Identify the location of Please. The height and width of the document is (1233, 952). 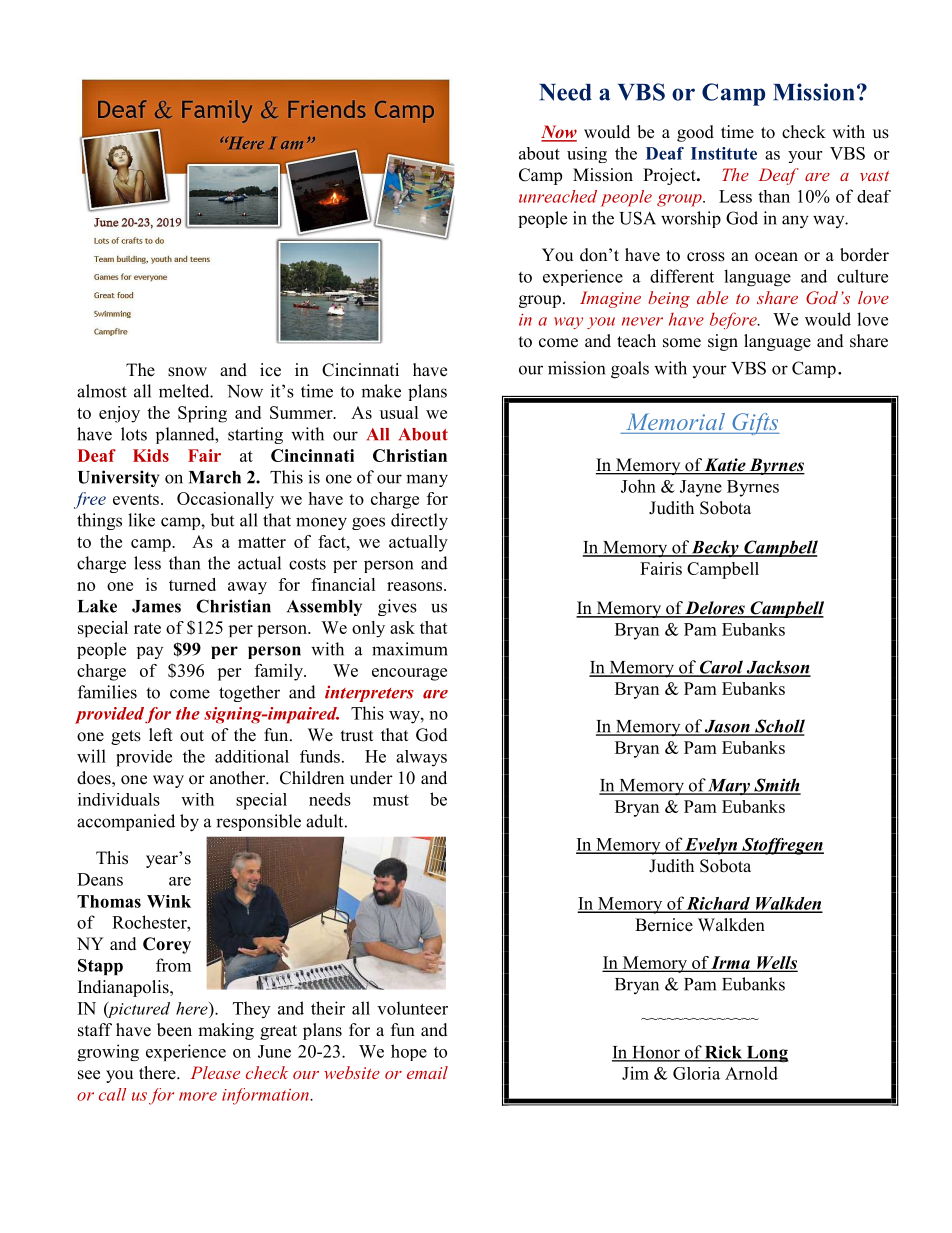
(215, 1072).
